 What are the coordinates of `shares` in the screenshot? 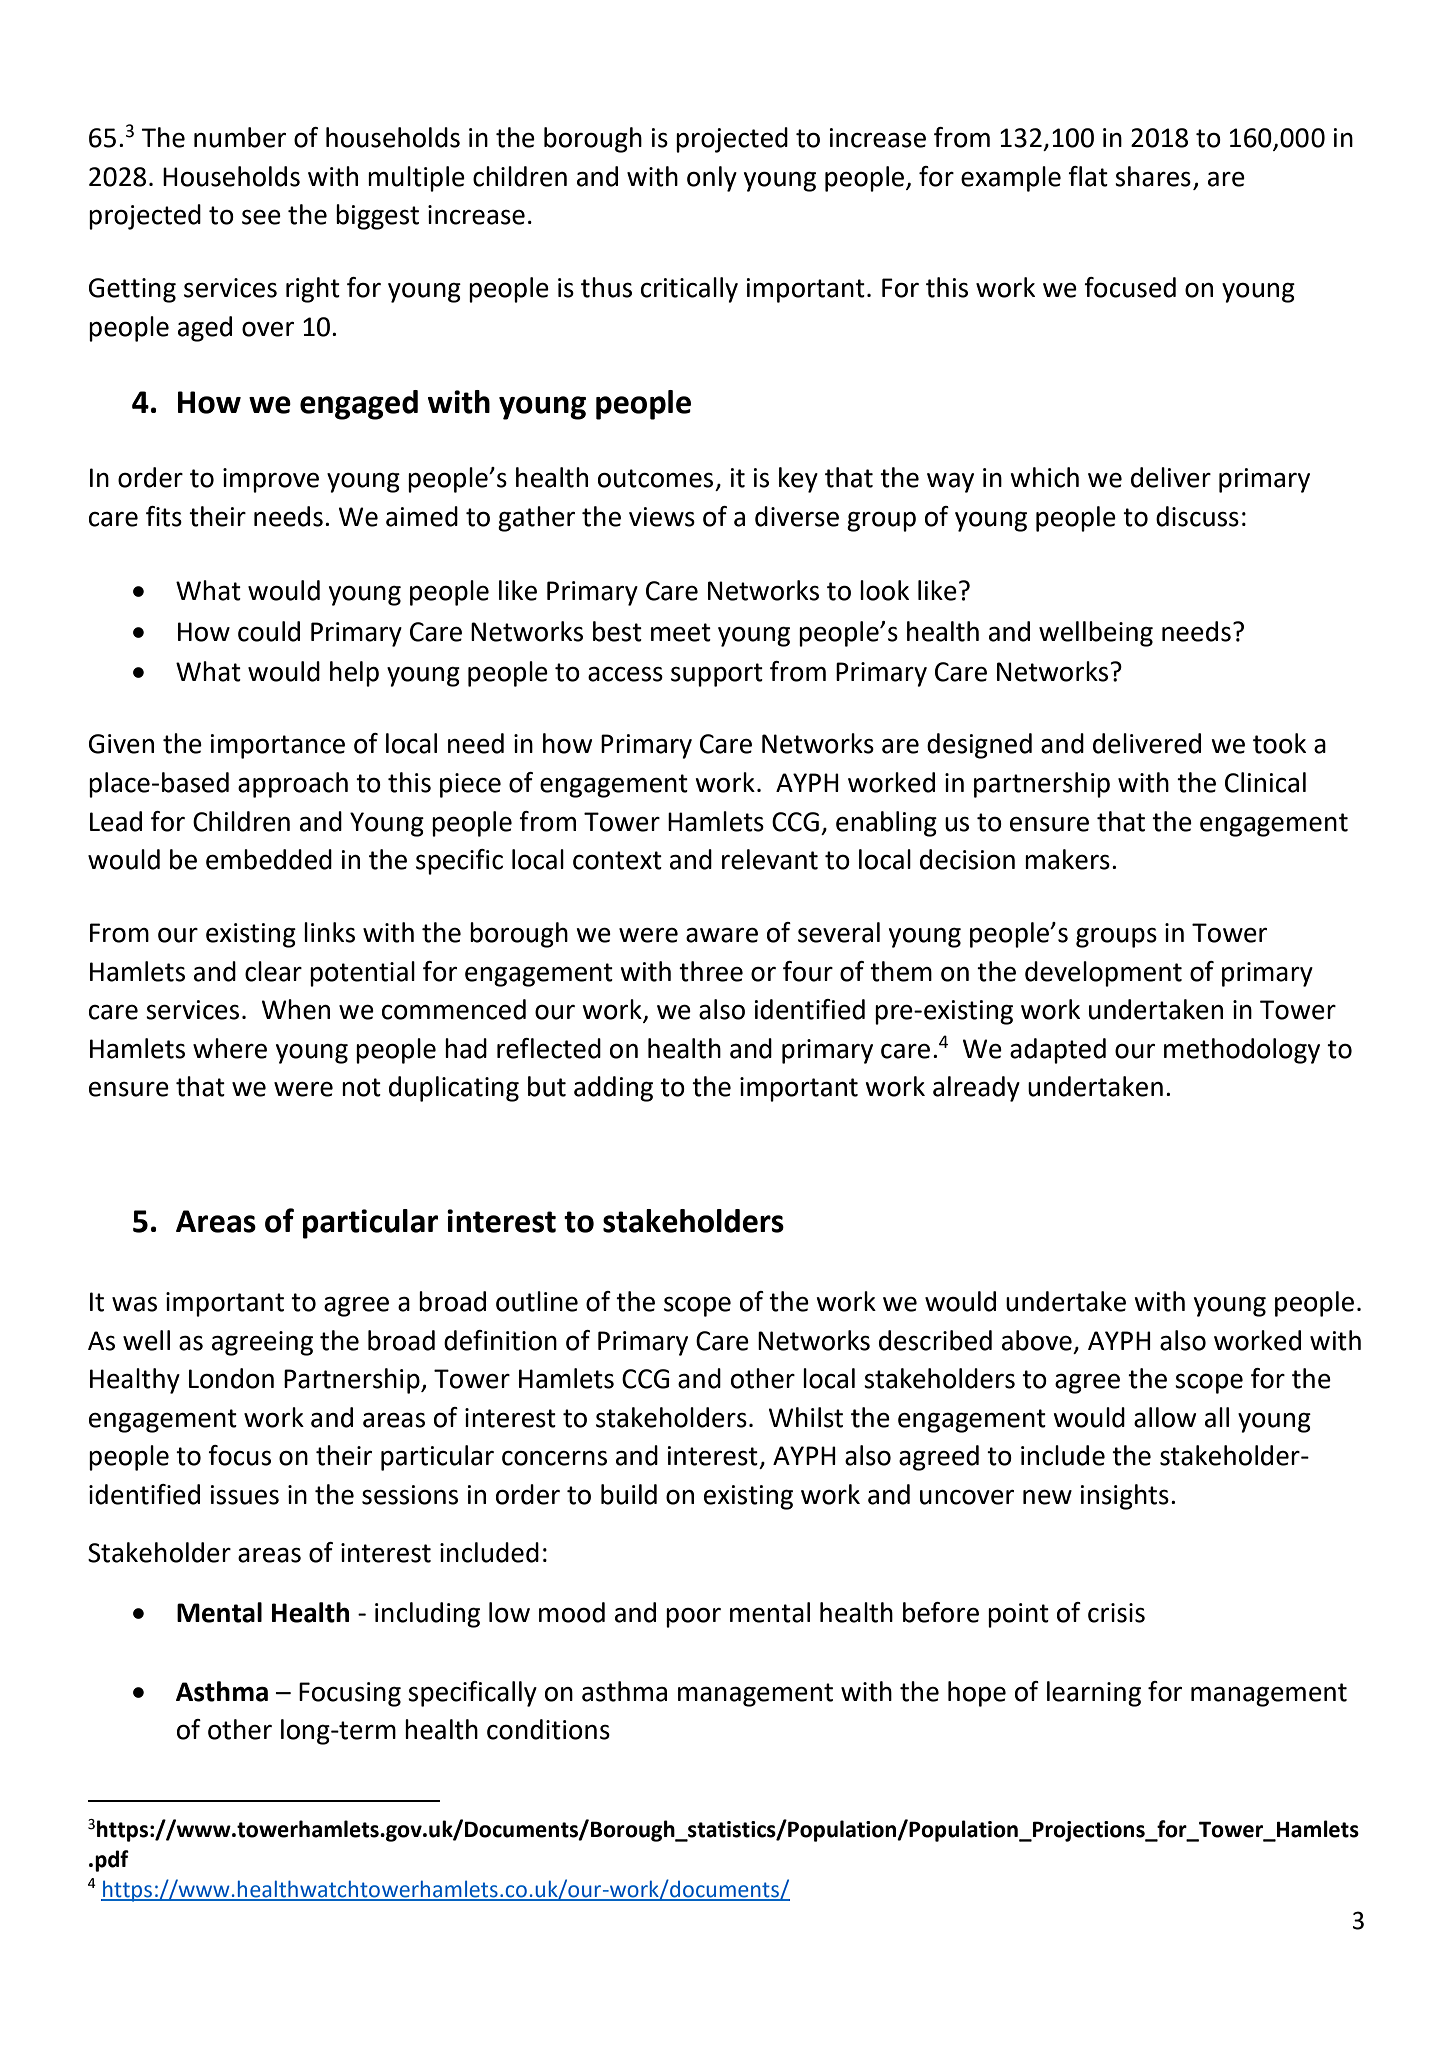 It's located at (1153, 176).
